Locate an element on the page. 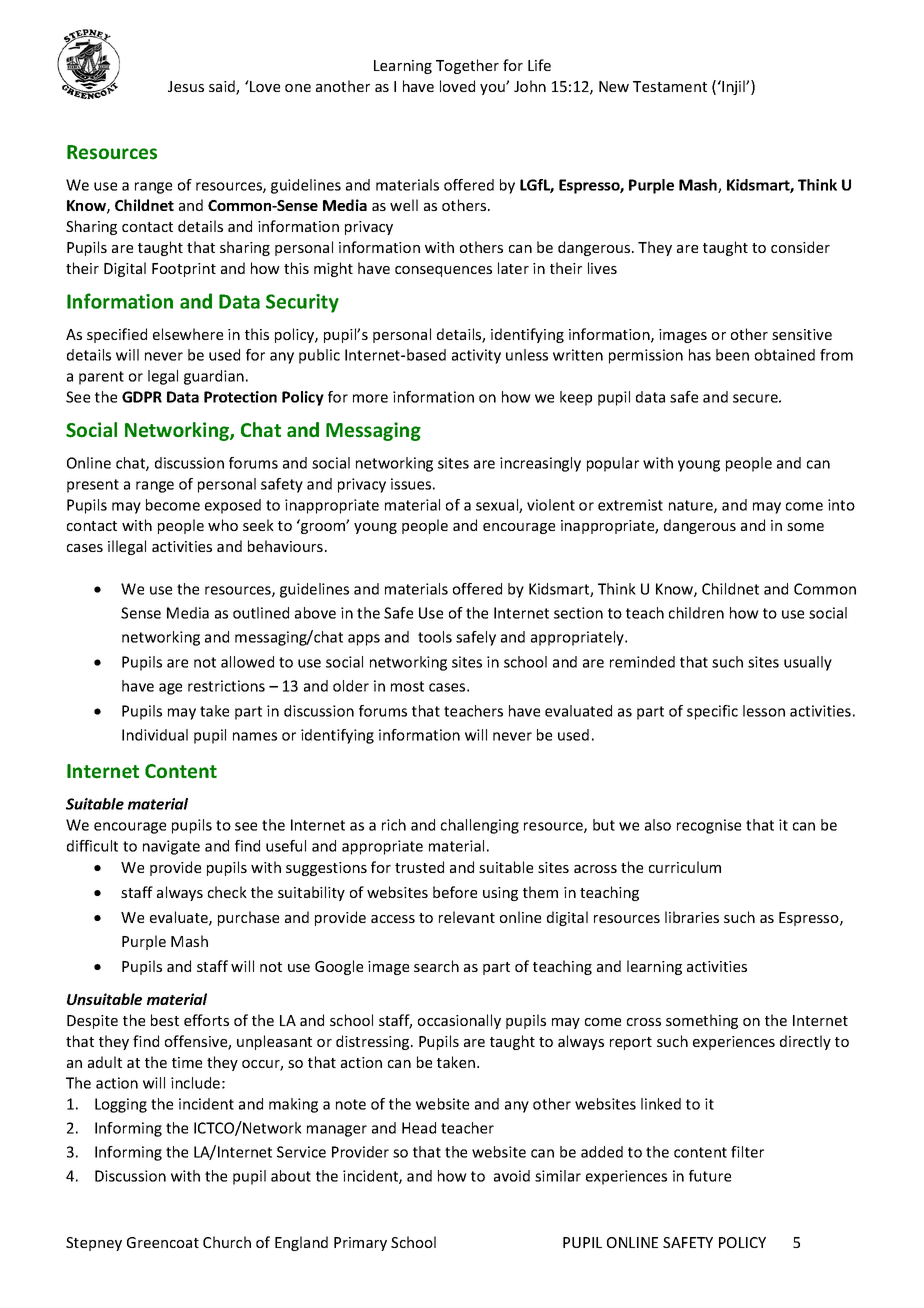  challenging is located at coordinates (480, 826).
